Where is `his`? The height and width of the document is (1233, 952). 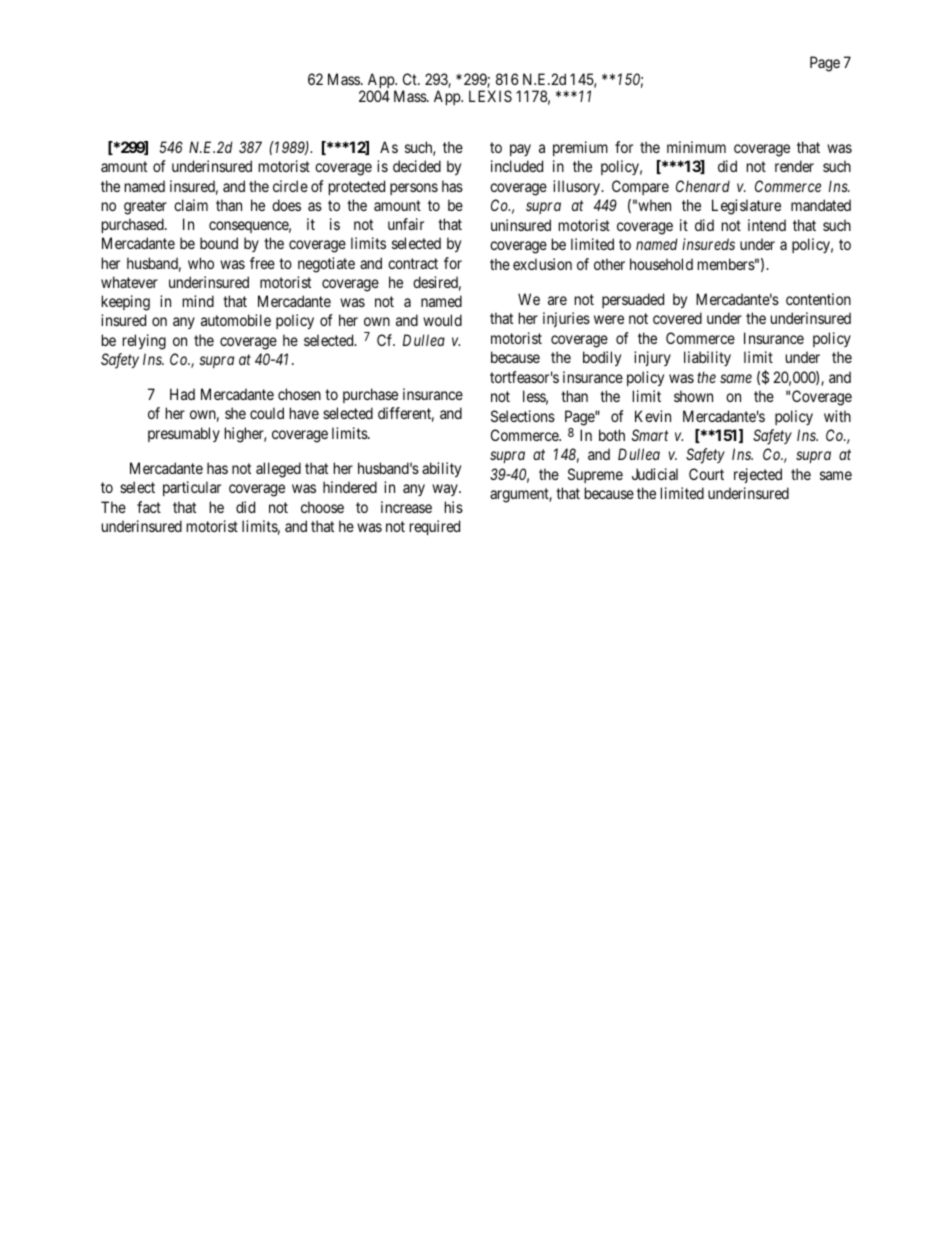 his is located at coordinates (454, 507).
